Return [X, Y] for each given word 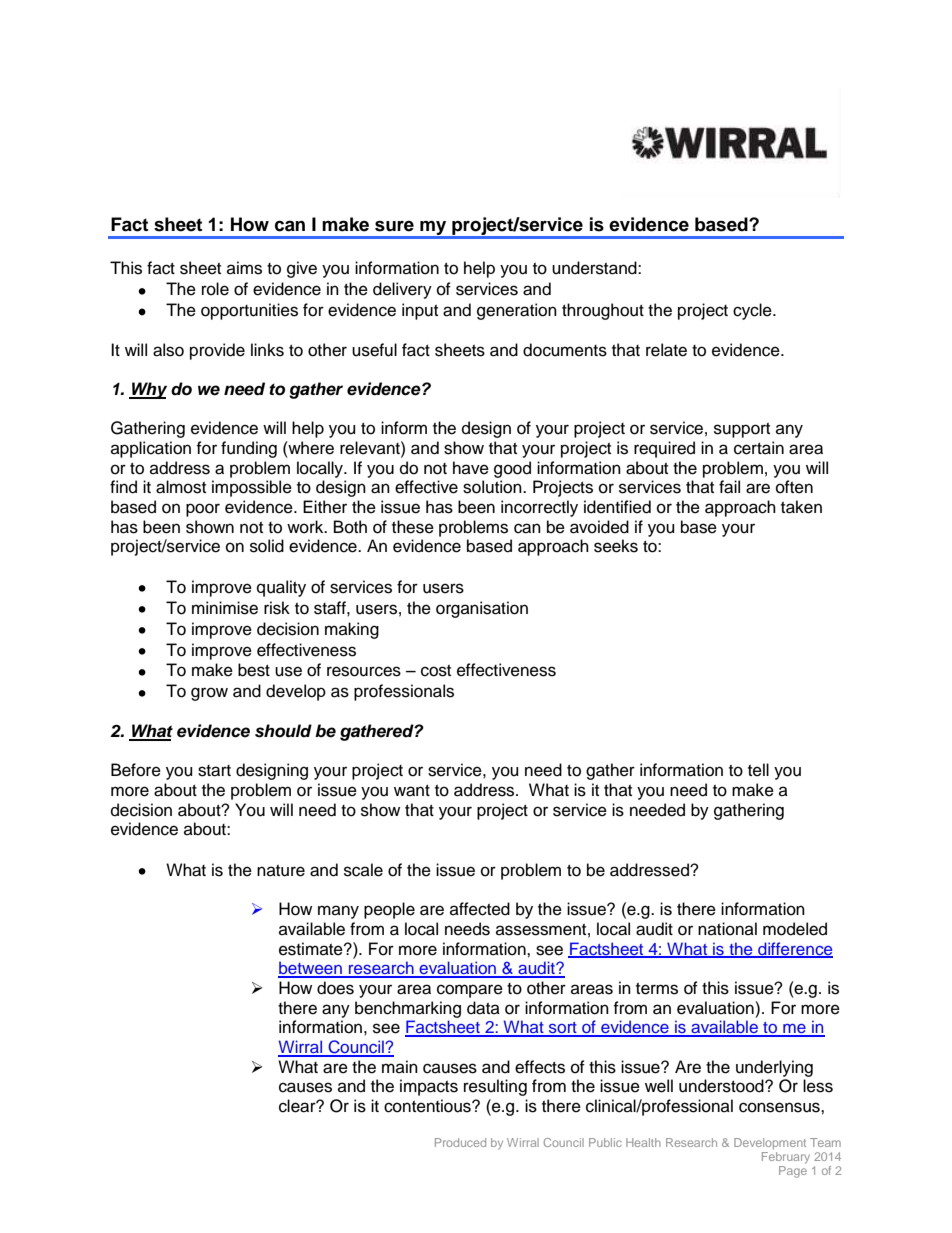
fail [729, 487]
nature [281, 871]
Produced [460, 1142]
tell [758, 770]
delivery [402, 290]
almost [181, 487]
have [471, 468]
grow [209, 694]
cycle [753, 311]
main [400, 1066]
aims [244, 268]
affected [480, 909]
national [727, 929]
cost [436, 671]
